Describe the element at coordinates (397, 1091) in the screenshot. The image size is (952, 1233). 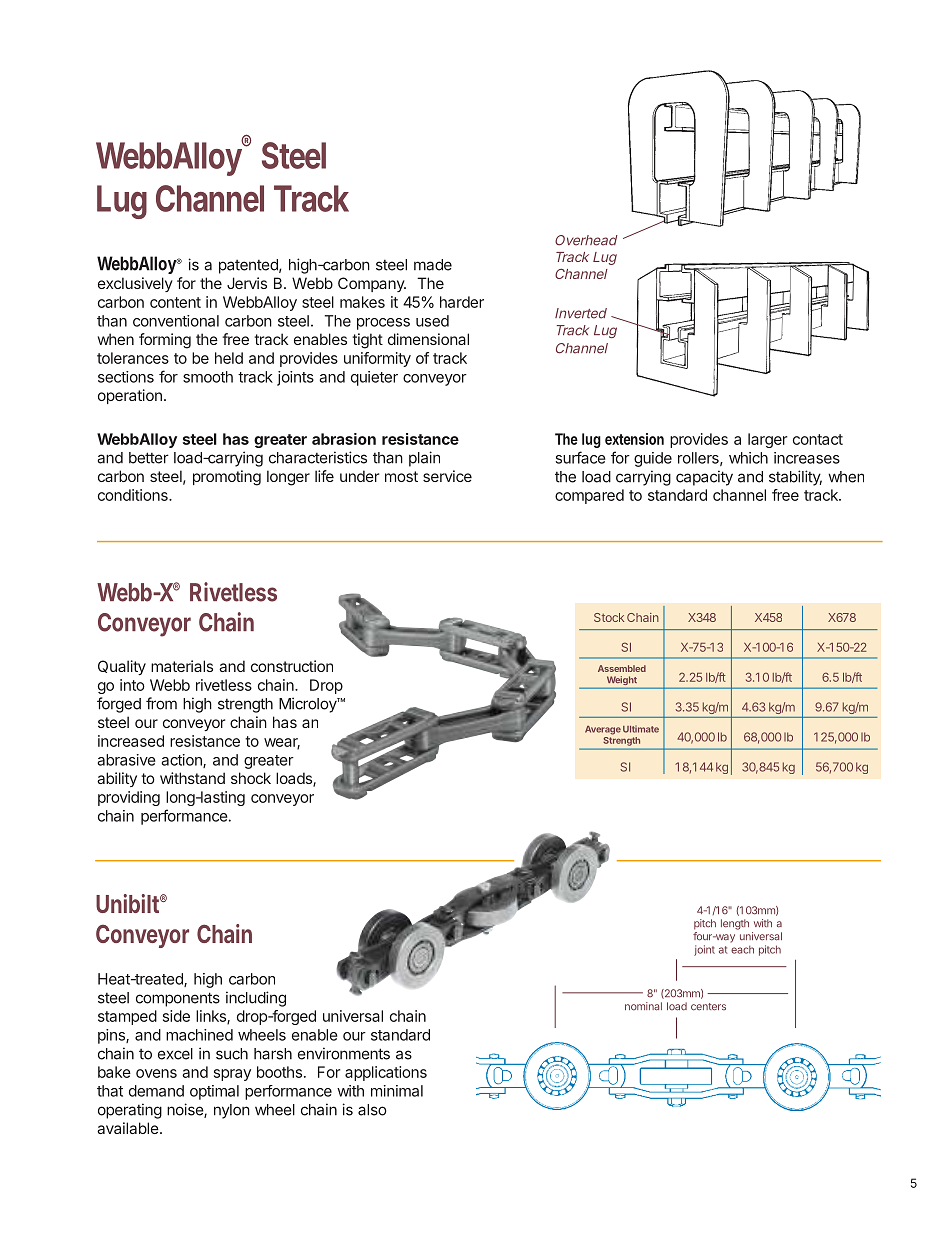
I see `minimal` at that location.
